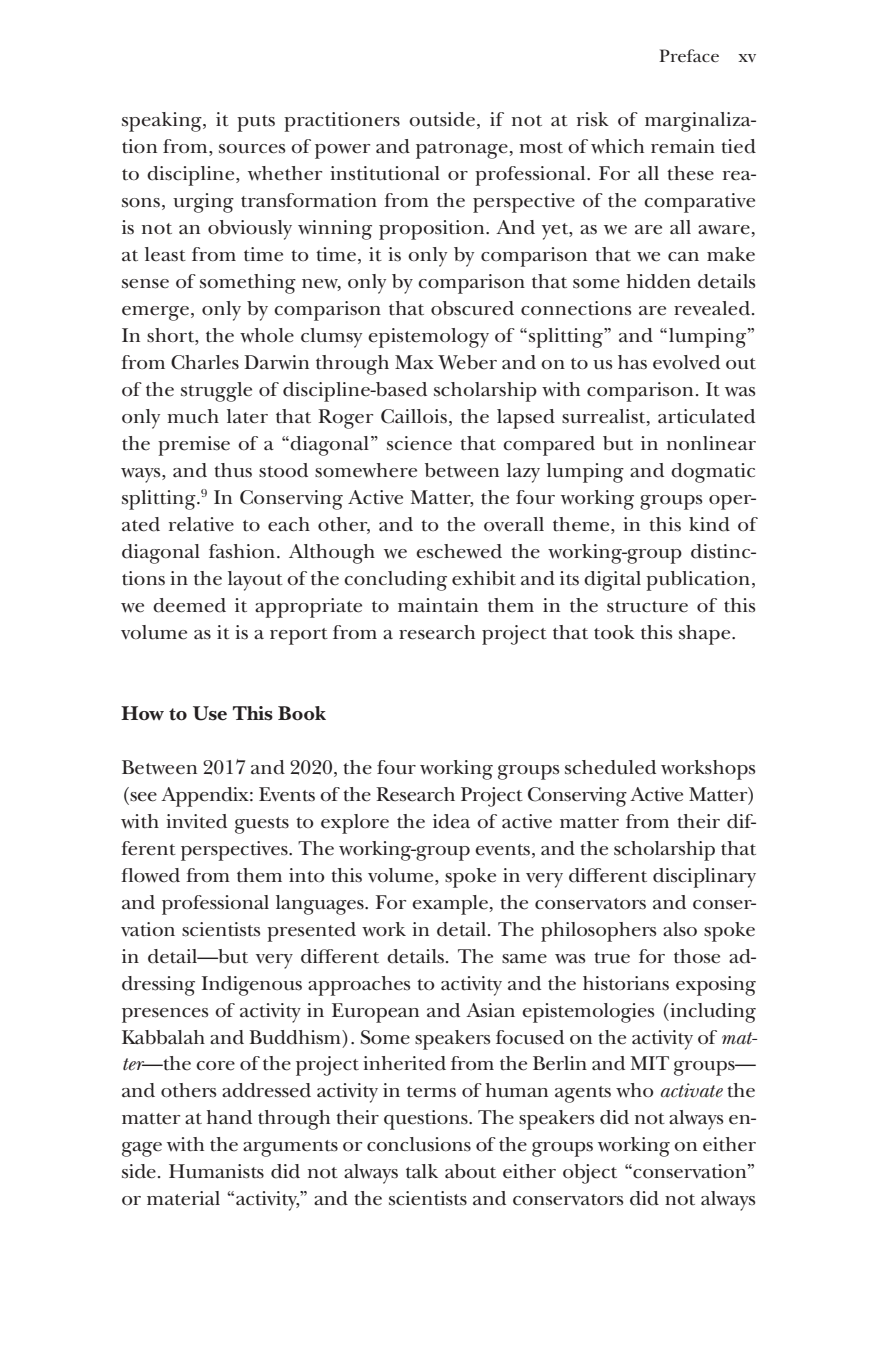 The image size is (896, 1345). What do you see at coordinates (450, 905) in the screenshot?
I see `example` at bounding box center [450, 905].
